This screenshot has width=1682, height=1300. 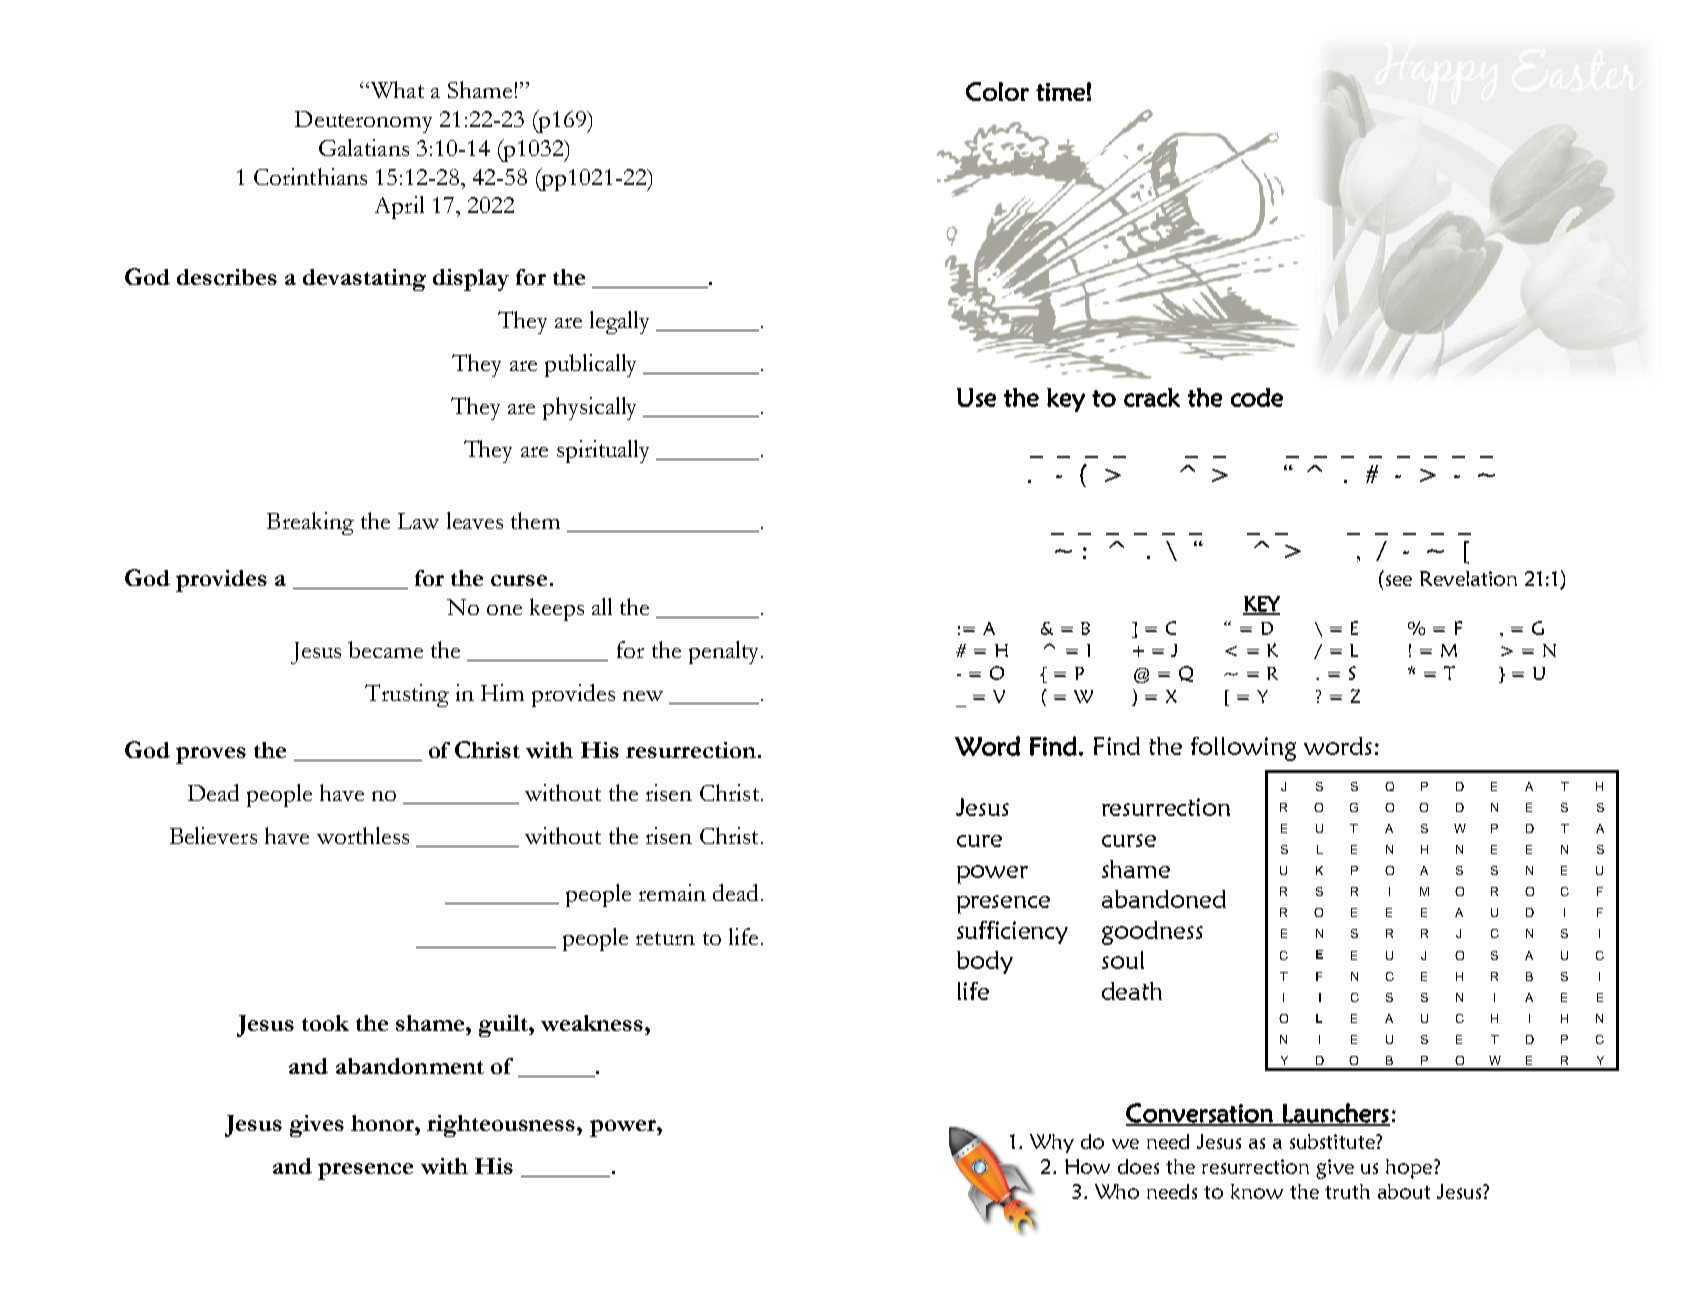 What do you see at coordinates (725, 652) in the screenshot?
I see `penalty` at bounding box center [725, 652].
